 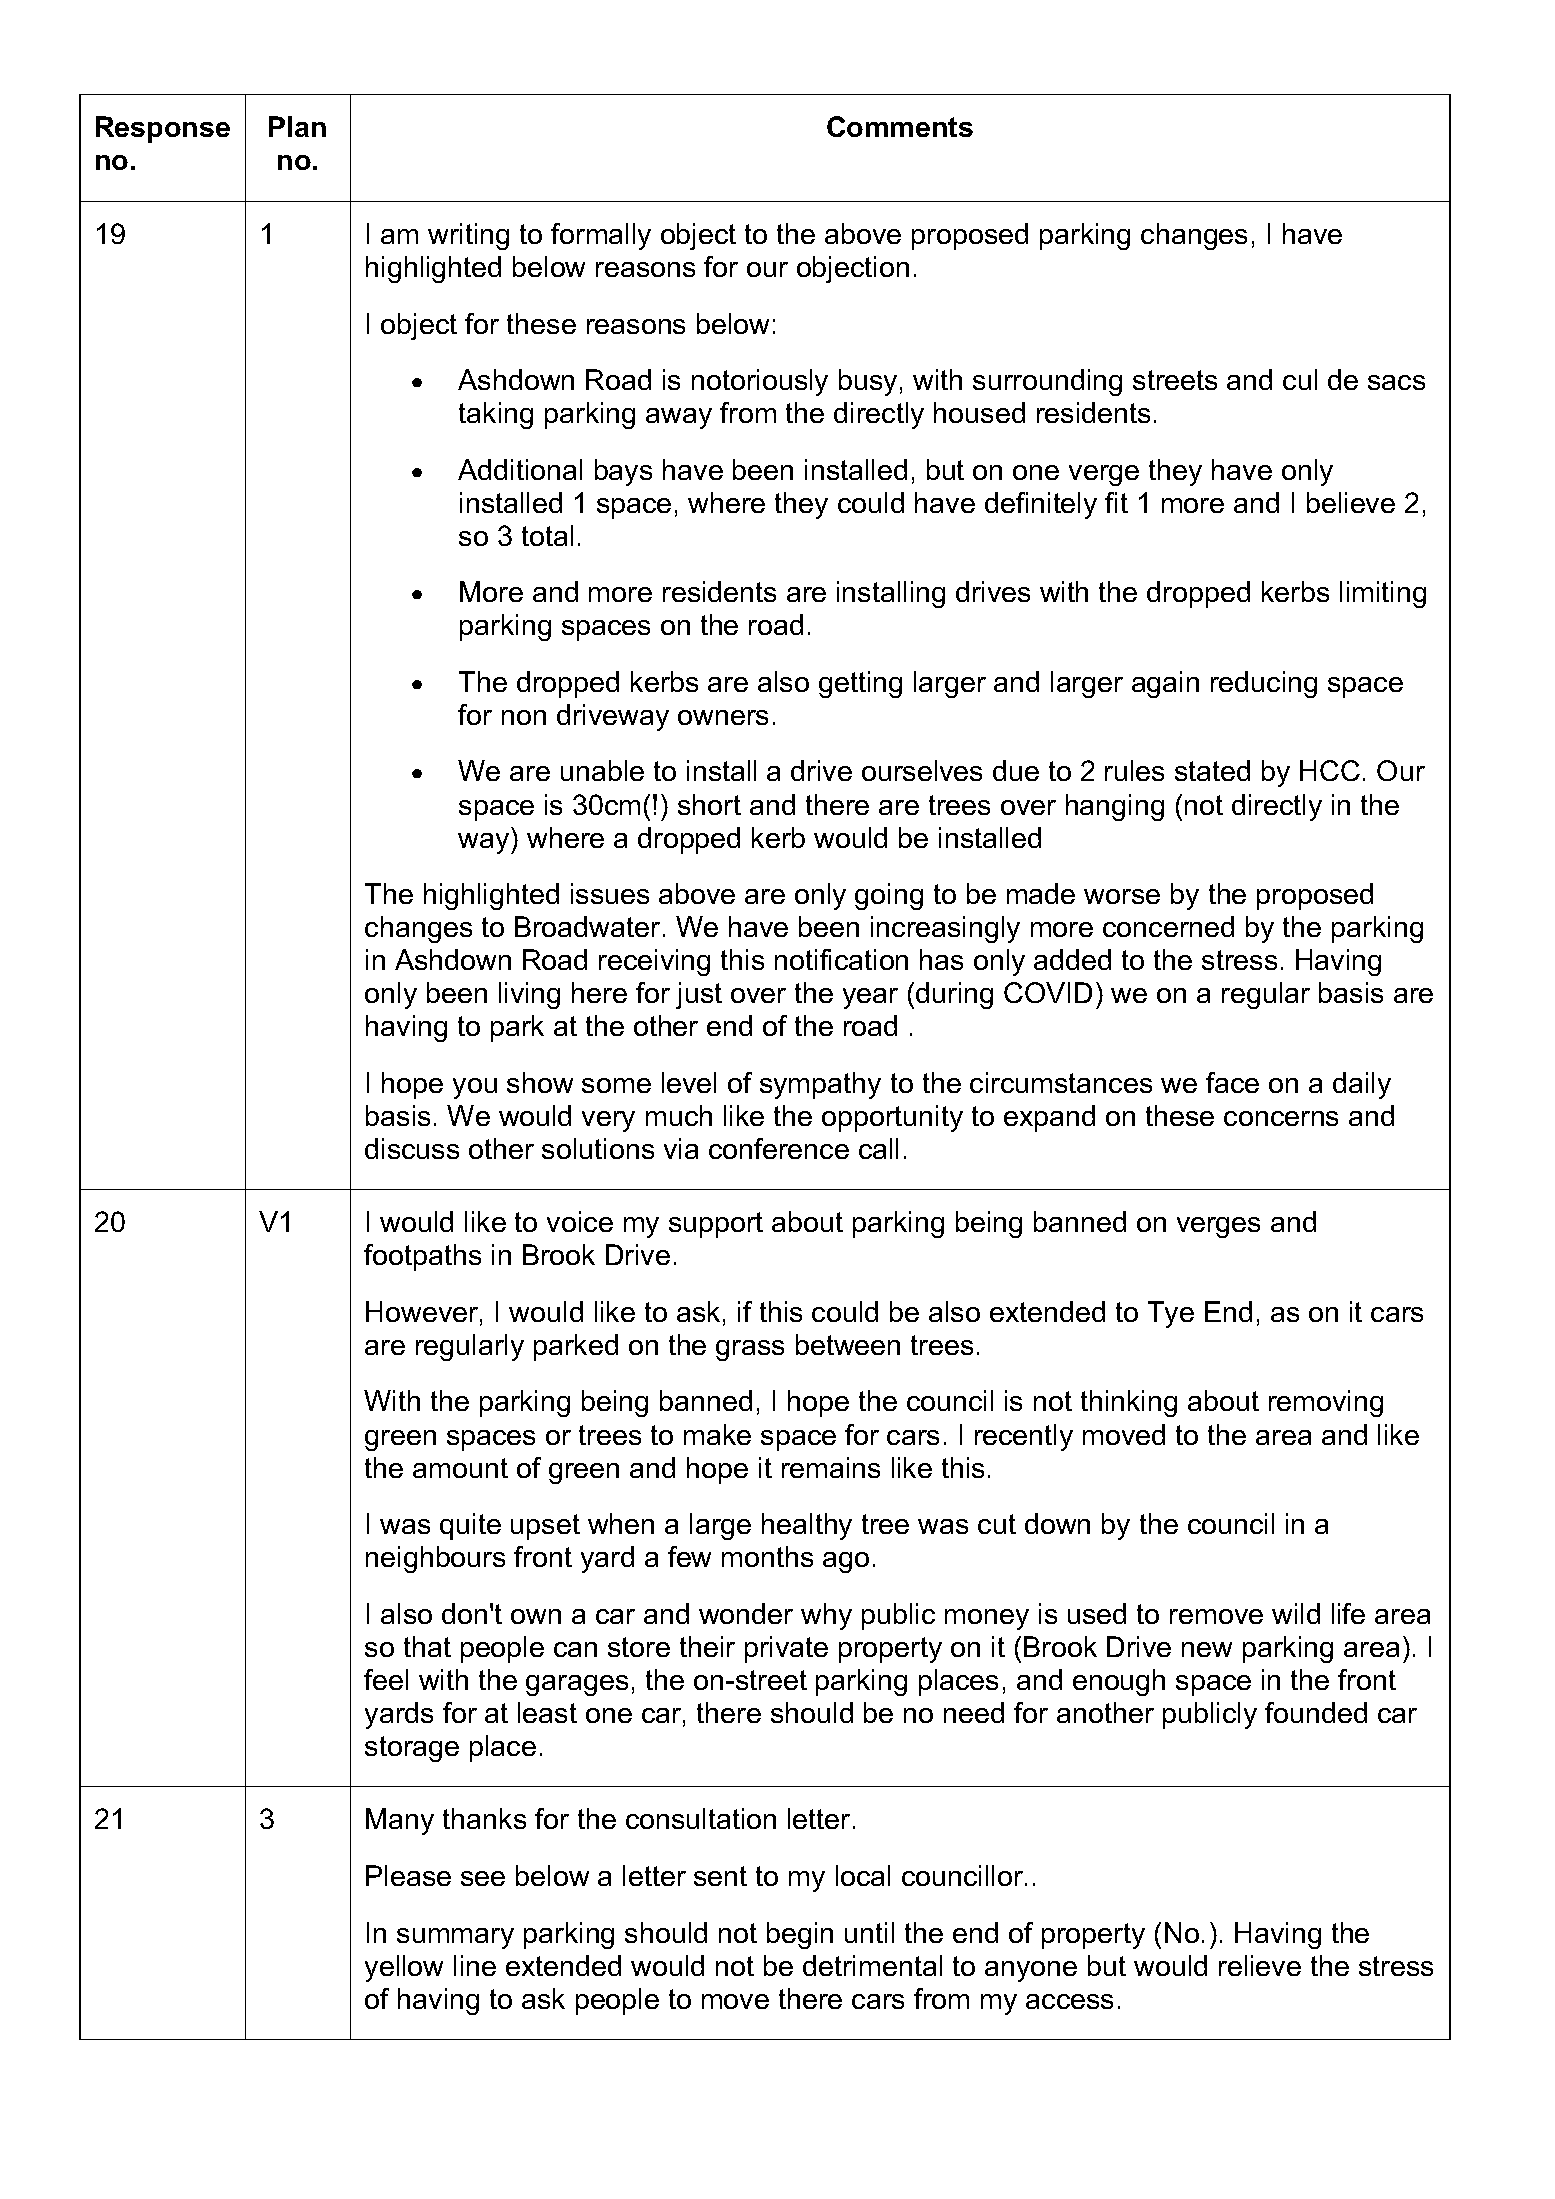 What do you see at coordinates (412, 1148) in the screenshot?
I see `discuss` at bounding box center [412, 1148].
